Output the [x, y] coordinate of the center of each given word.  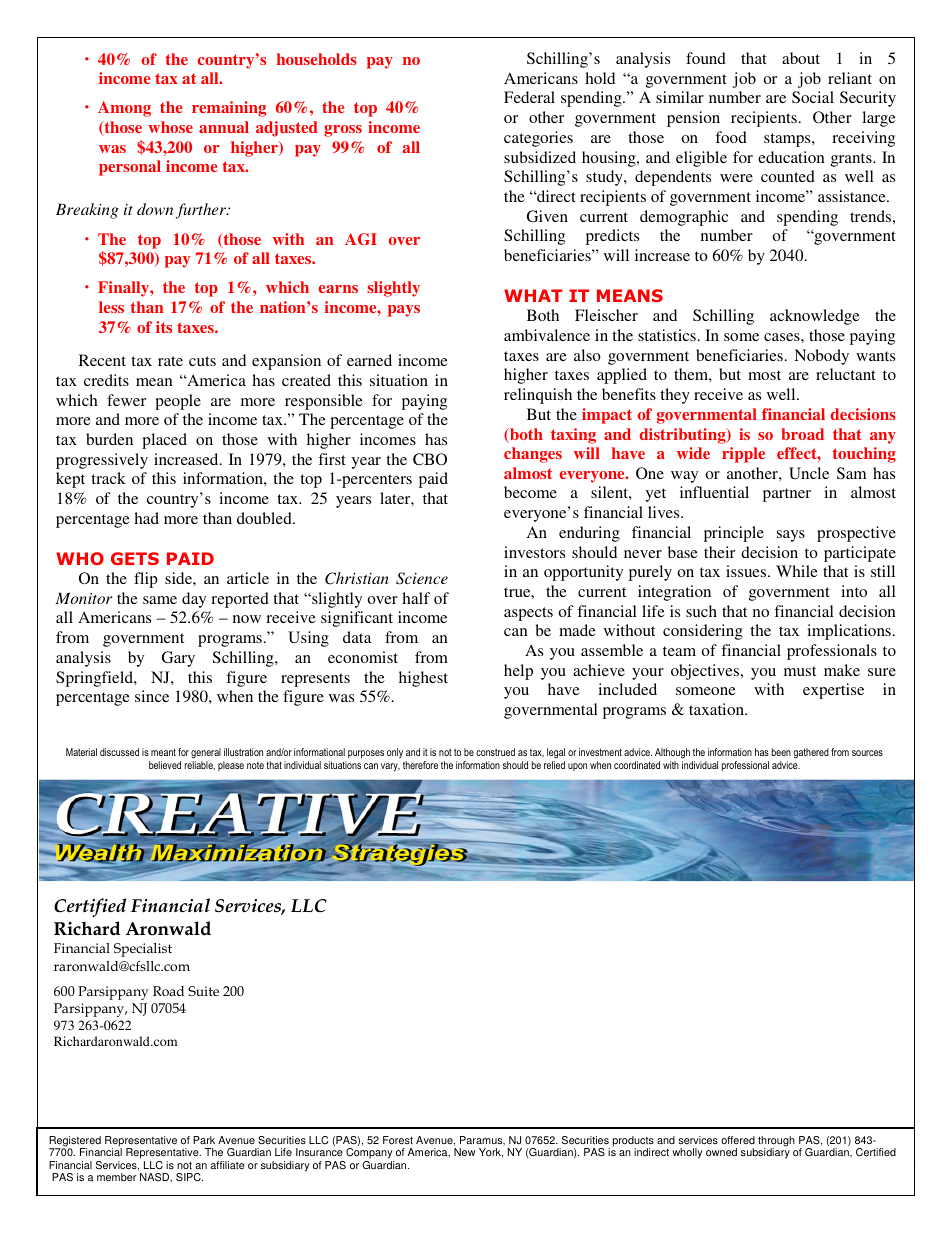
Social [813, 97]
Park [204, 1140]
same [160, 600]
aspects [528, 614]
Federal [529, 97]
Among [124, 109]
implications [849, 632]
